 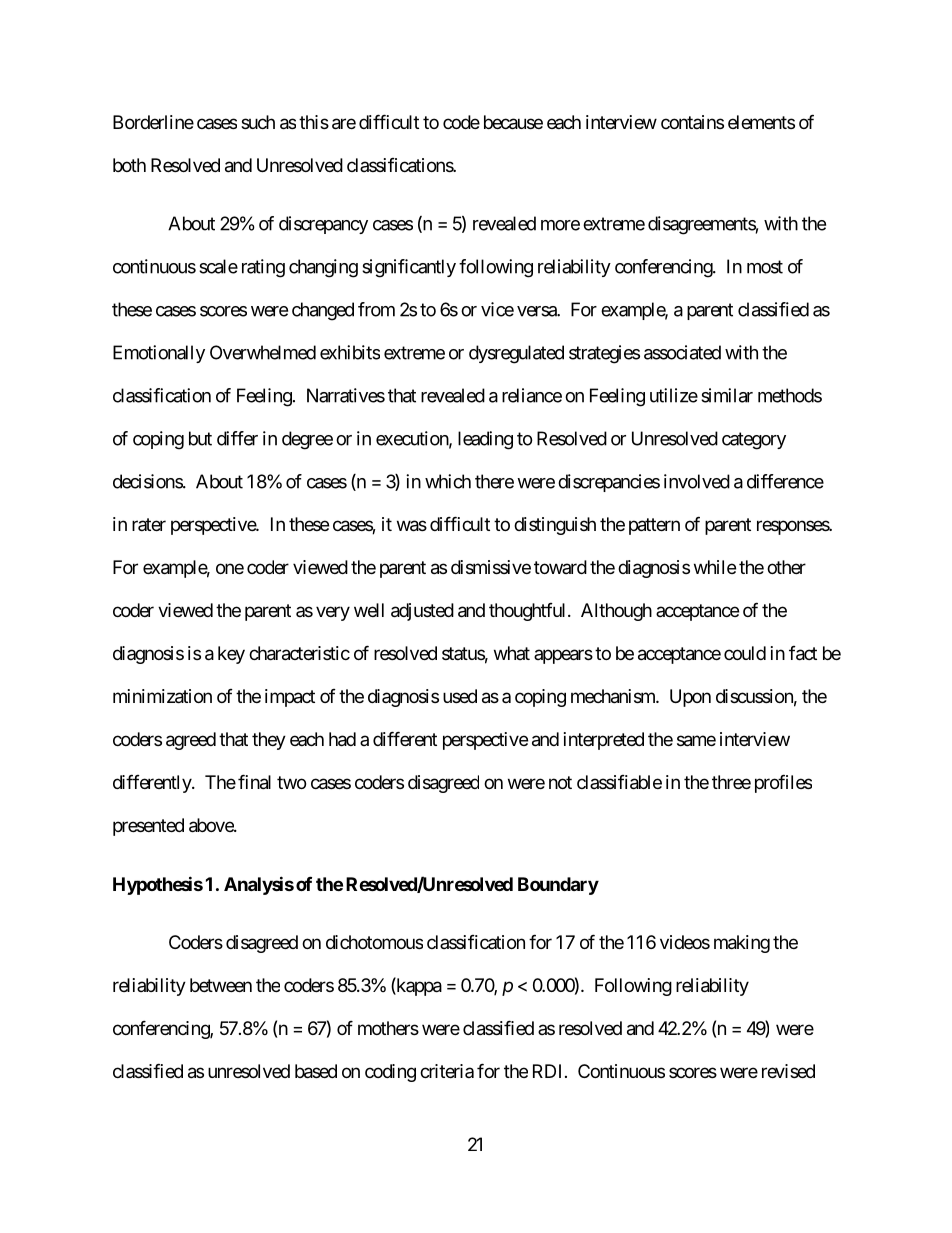 I want to click on between, so click(x=221, y=985).
